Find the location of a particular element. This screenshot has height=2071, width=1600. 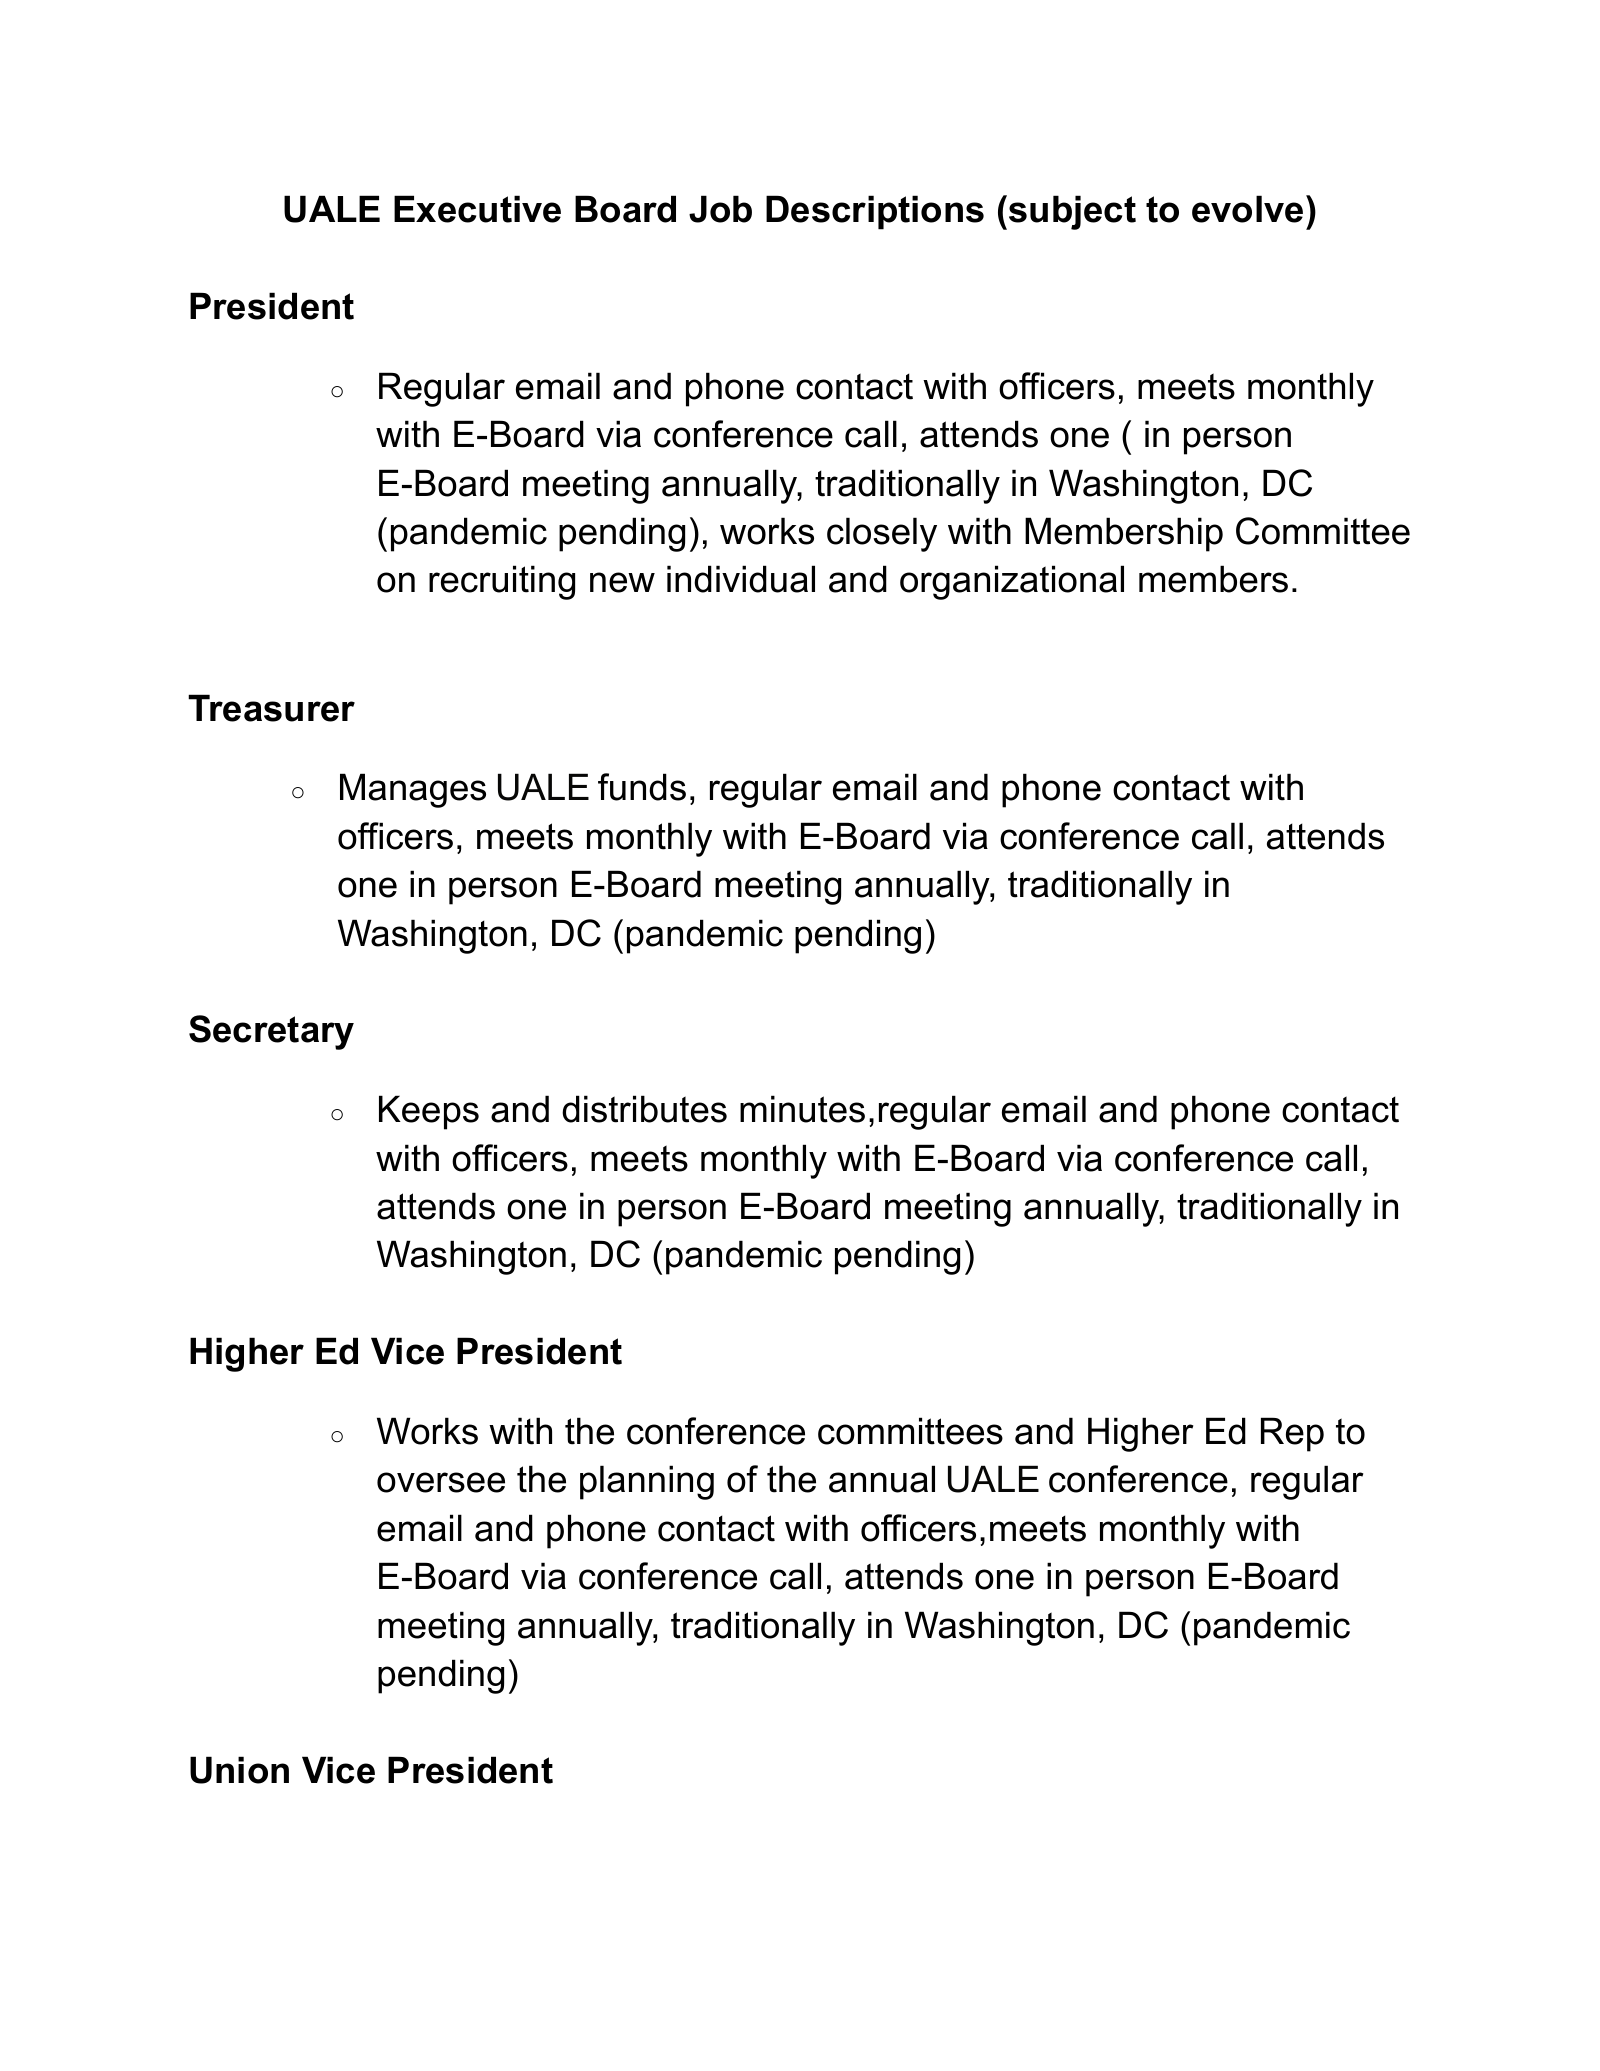

Union is located at coordinates (239, 1770).
